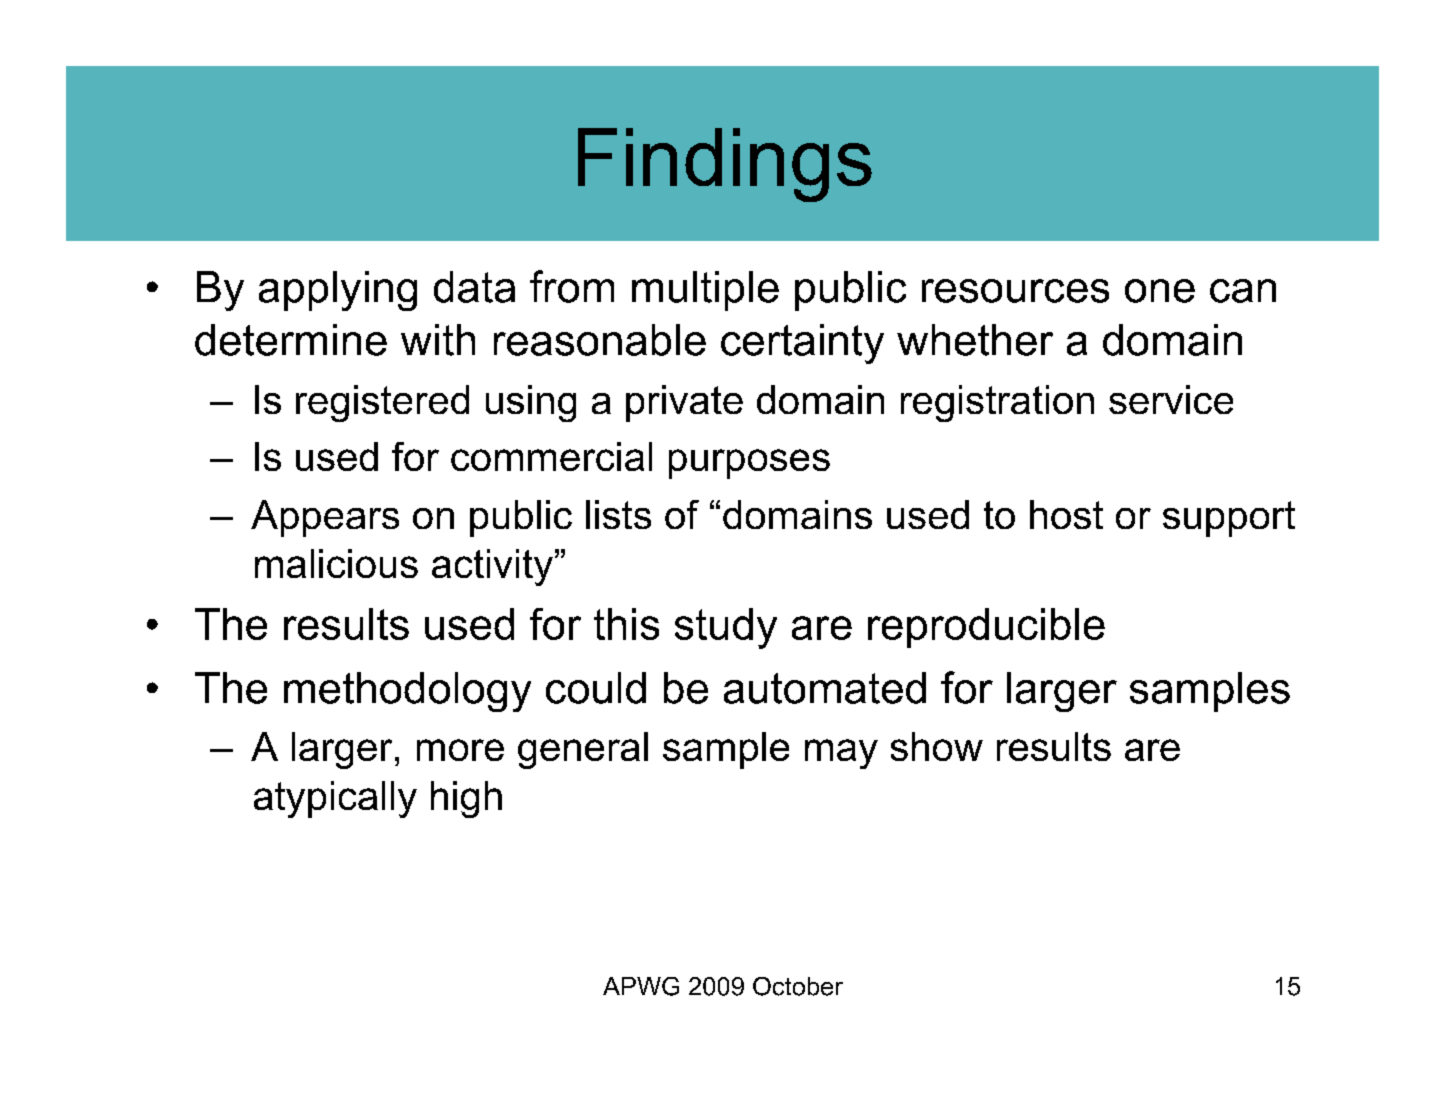 The image size is (1445, 1117). What do you see at coordinates (825, 688) in the page?
I see `automated` at bounding box center [825, 688].
